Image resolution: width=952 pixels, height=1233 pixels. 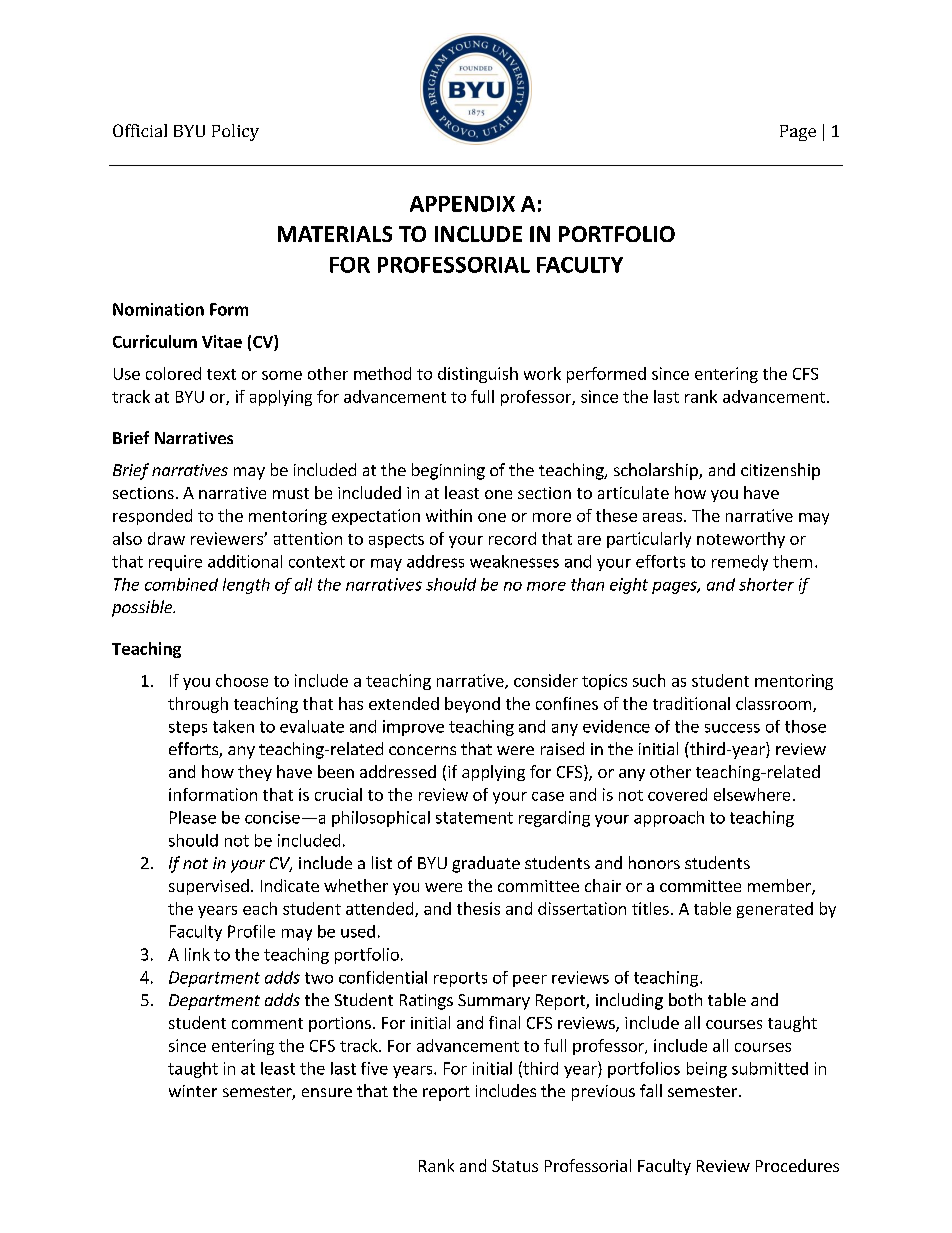 What do you see at coordinates (752, 794) in the screenshot?
I see `elsewhere` at bounding box center [752, 794].
